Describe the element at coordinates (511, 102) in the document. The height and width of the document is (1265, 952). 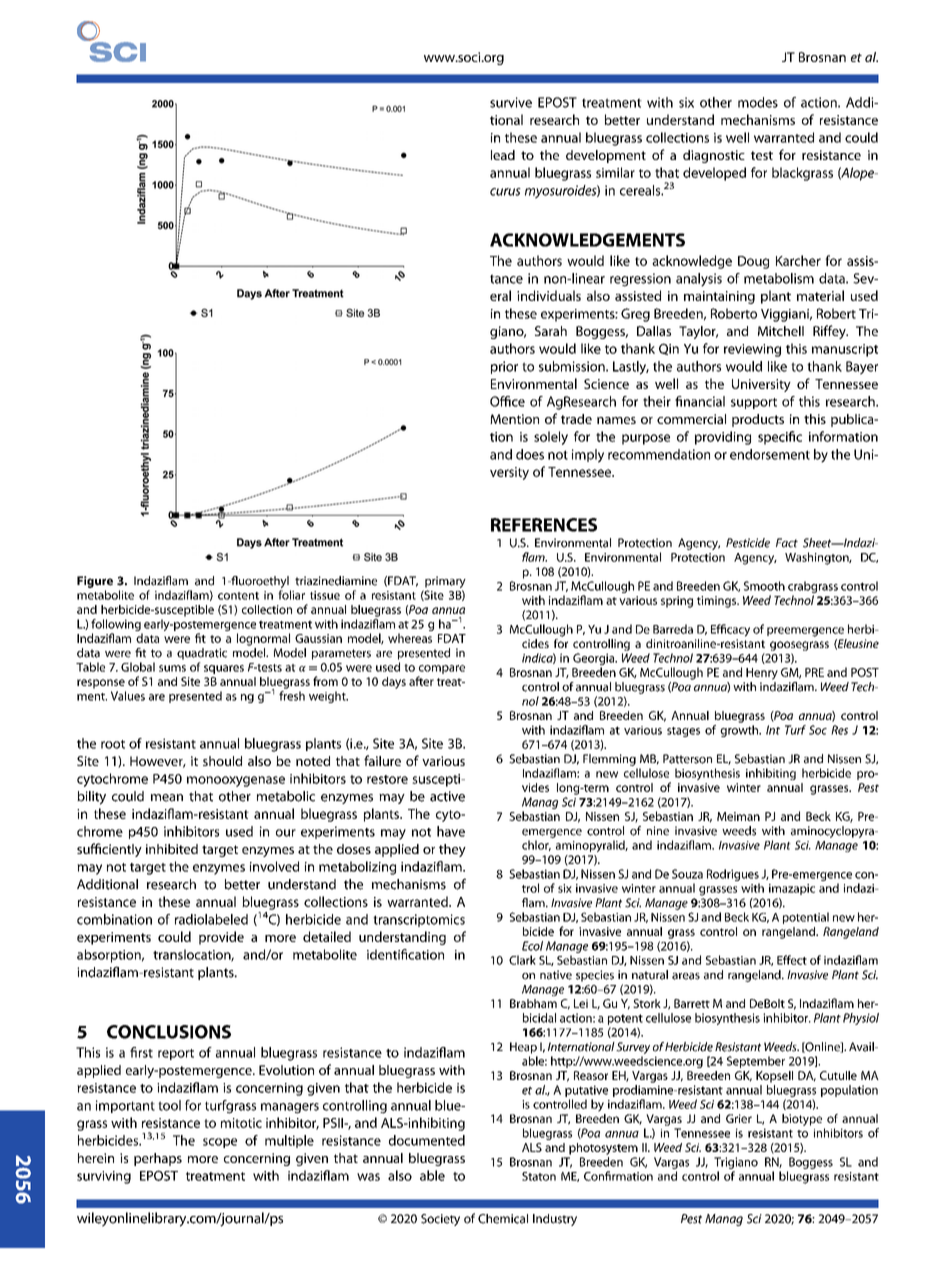
I see `survive` at that location.
